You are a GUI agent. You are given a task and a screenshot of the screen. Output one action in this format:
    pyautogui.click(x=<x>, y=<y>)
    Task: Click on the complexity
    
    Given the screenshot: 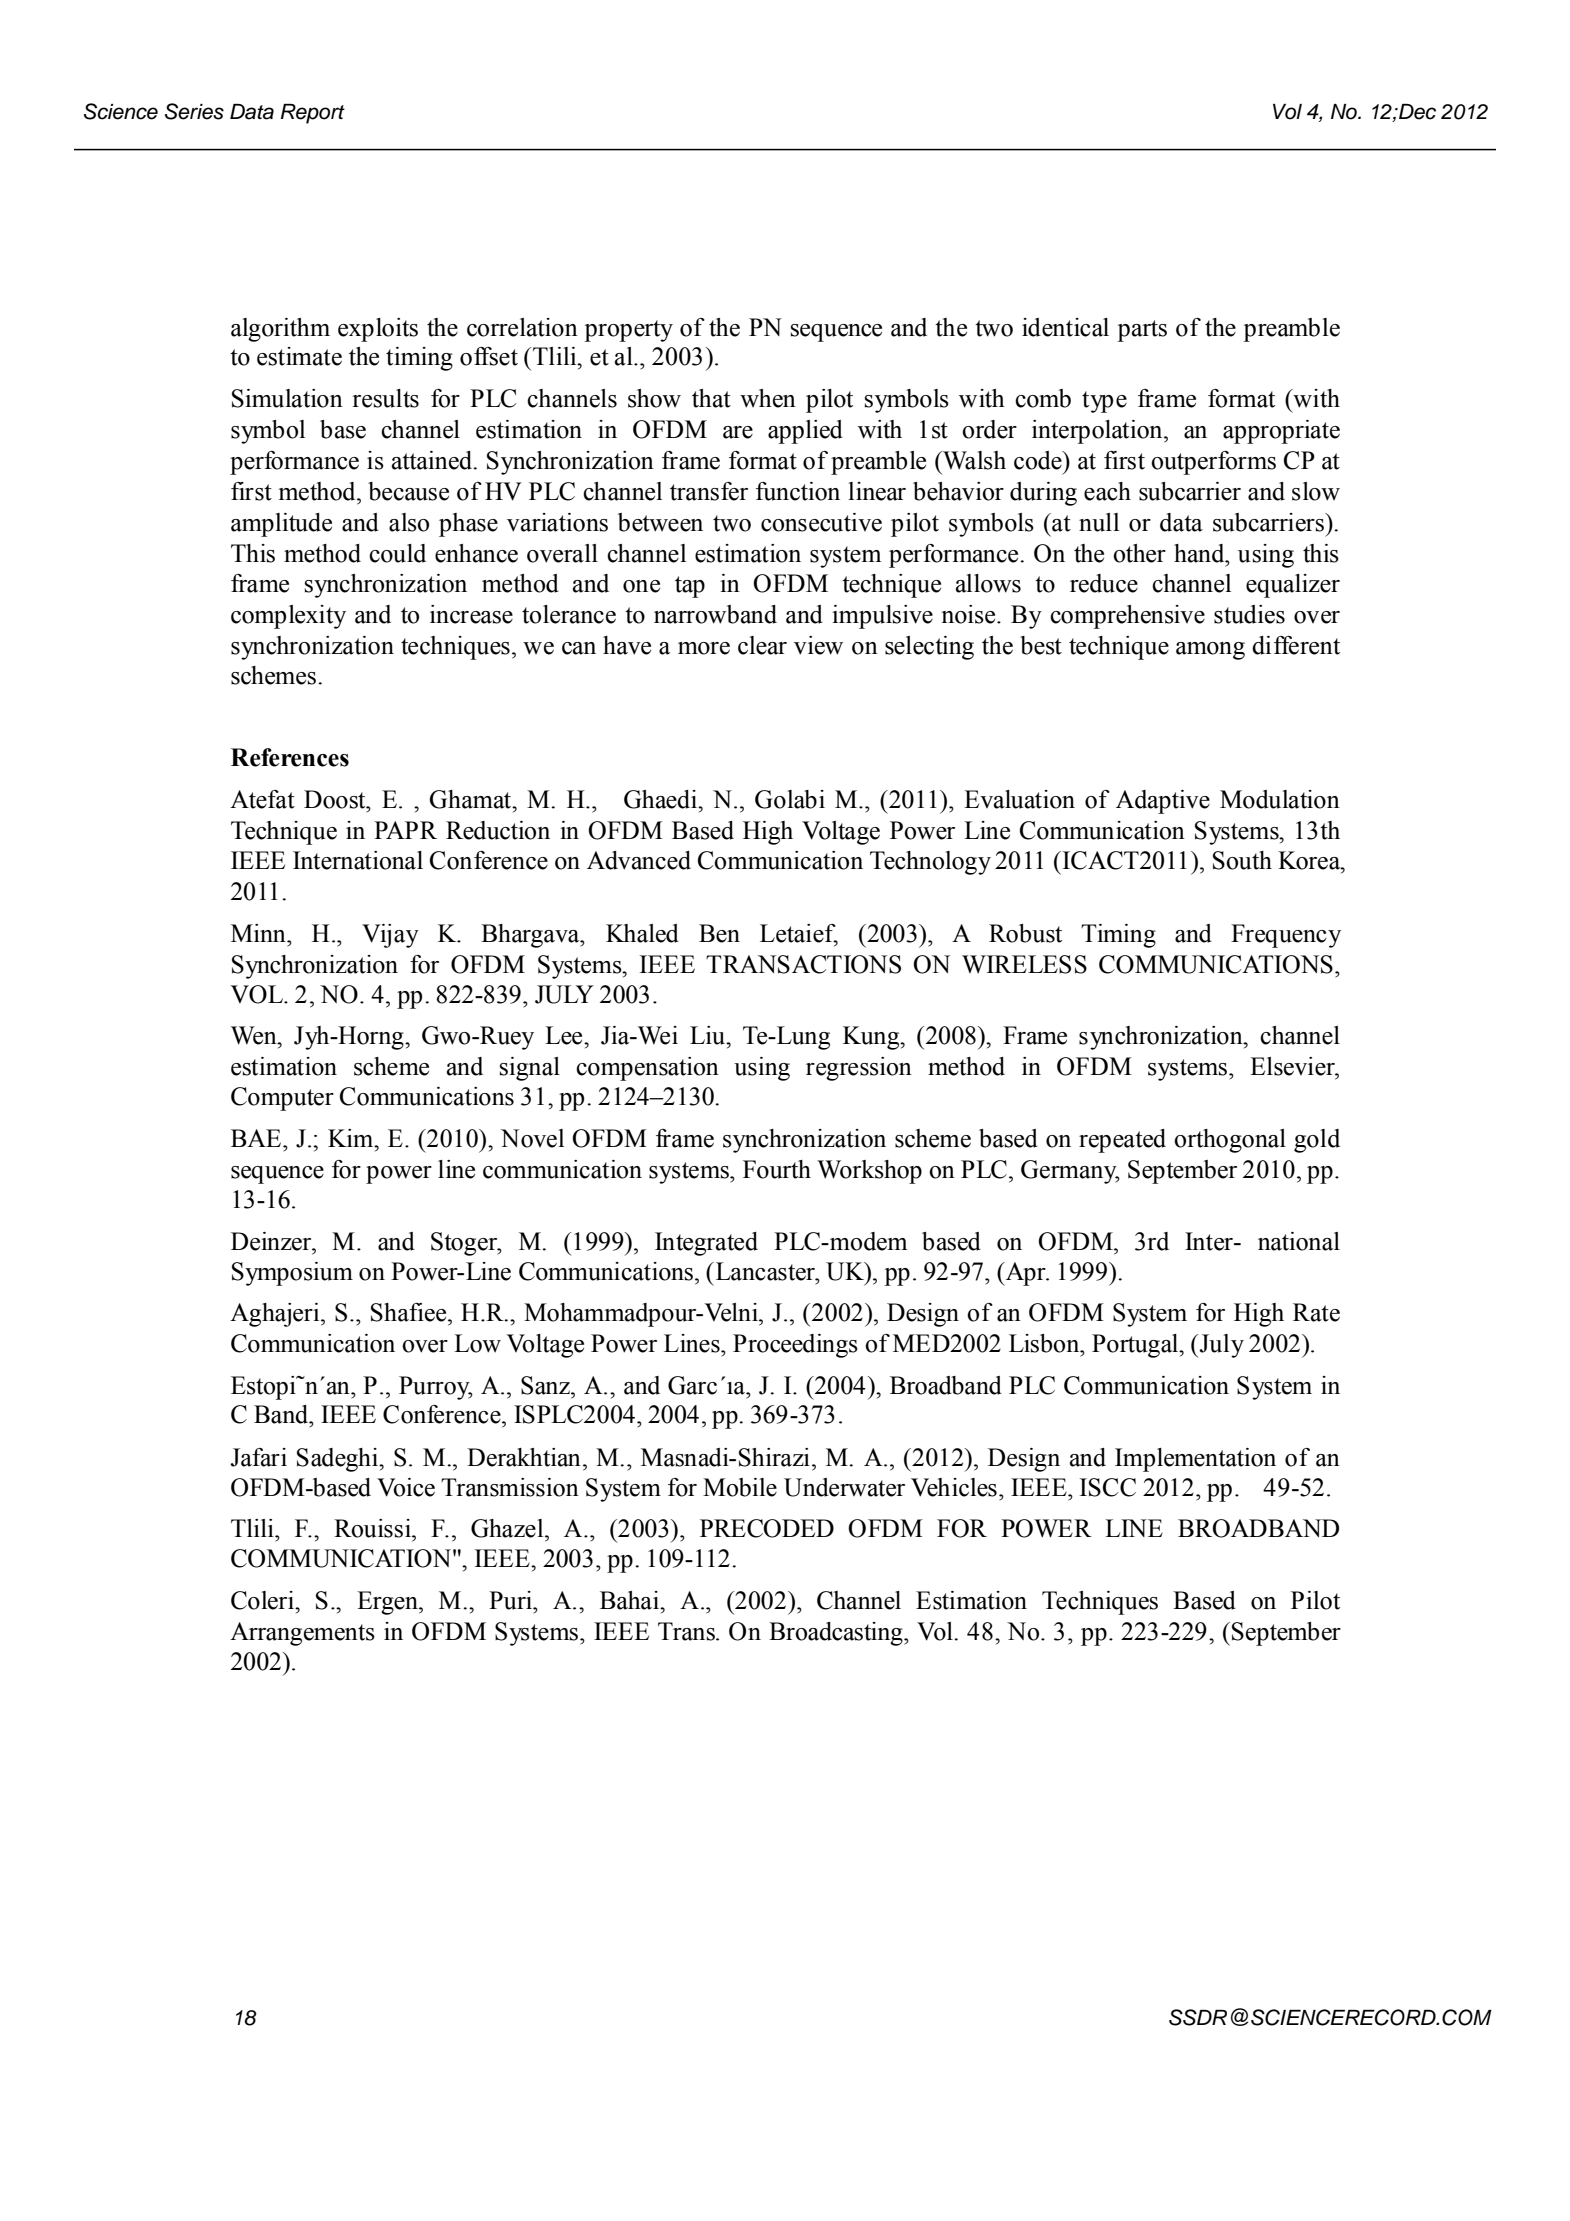 What is the action you would take?
    pyautogui.click(x=288, y=617)
